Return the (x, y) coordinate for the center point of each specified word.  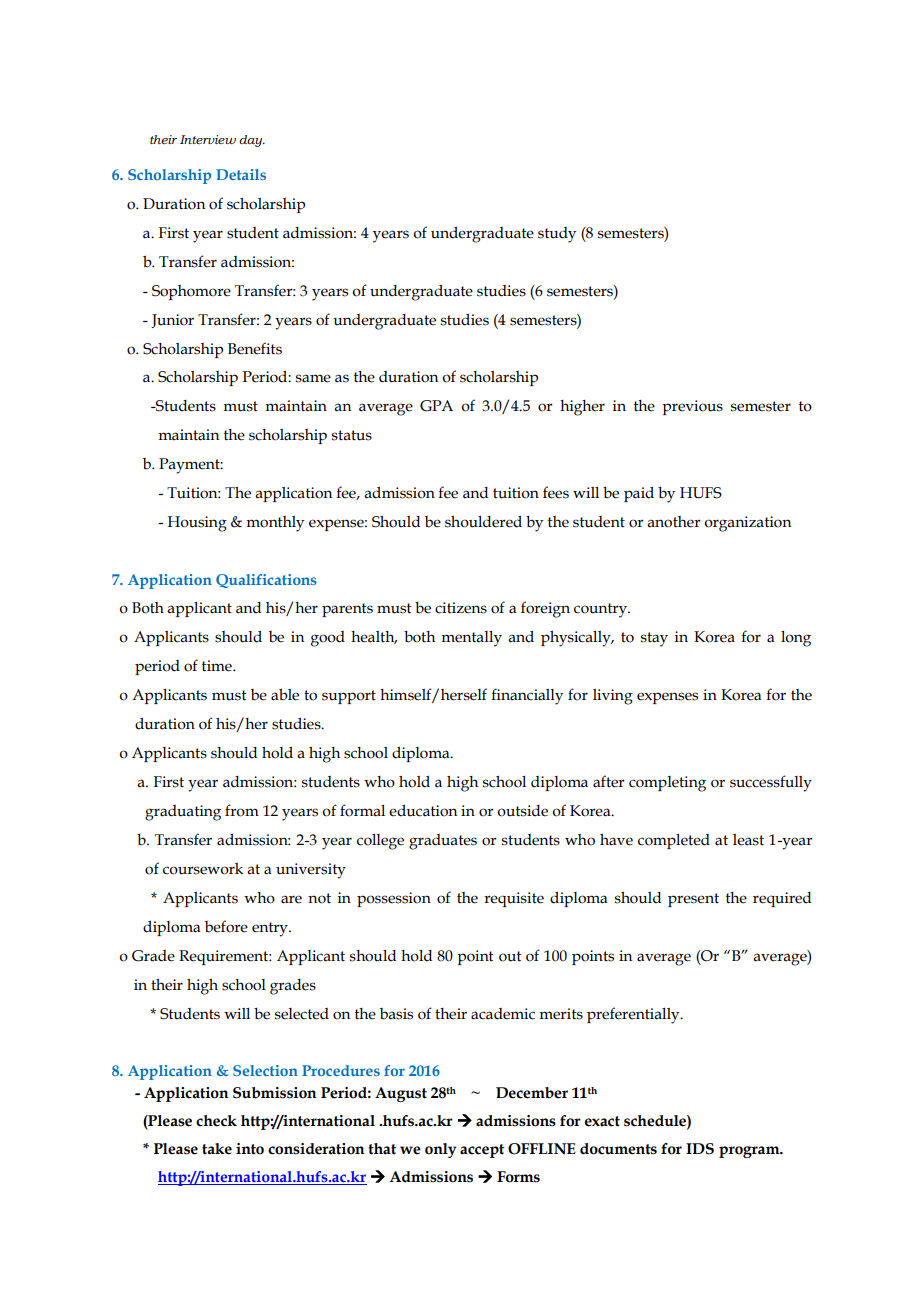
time (218, 666)
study (557, 235)
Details (241, 174)
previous (692, 407)
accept (482, 1151)
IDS (700, 1149)
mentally (471, 639)
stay (654, 639)
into (250, 1149)
